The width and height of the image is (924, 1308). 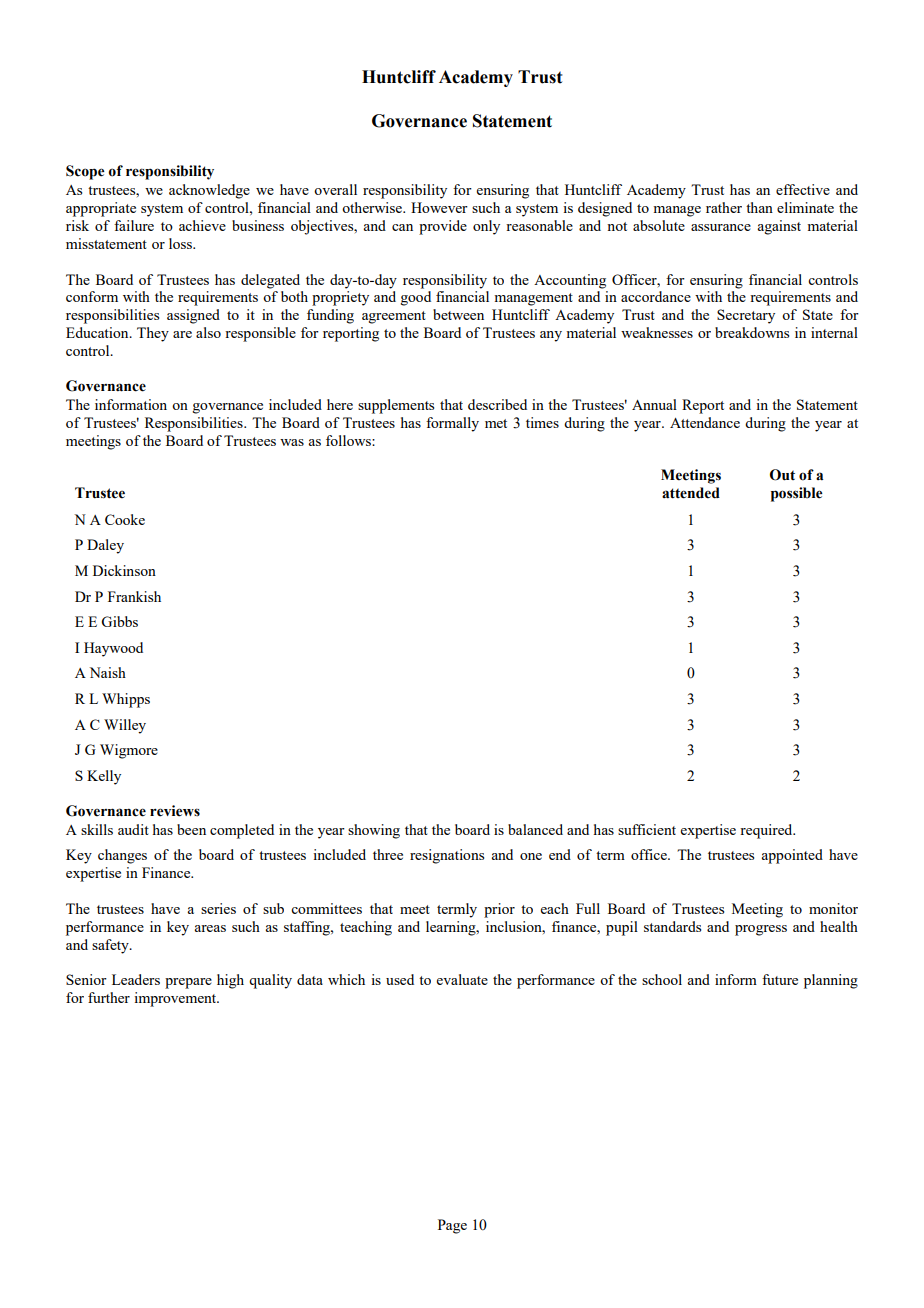 What do you see at coordinates (134, 596) in the image?
I see `Frankish` at bounding box center [134, 596].
